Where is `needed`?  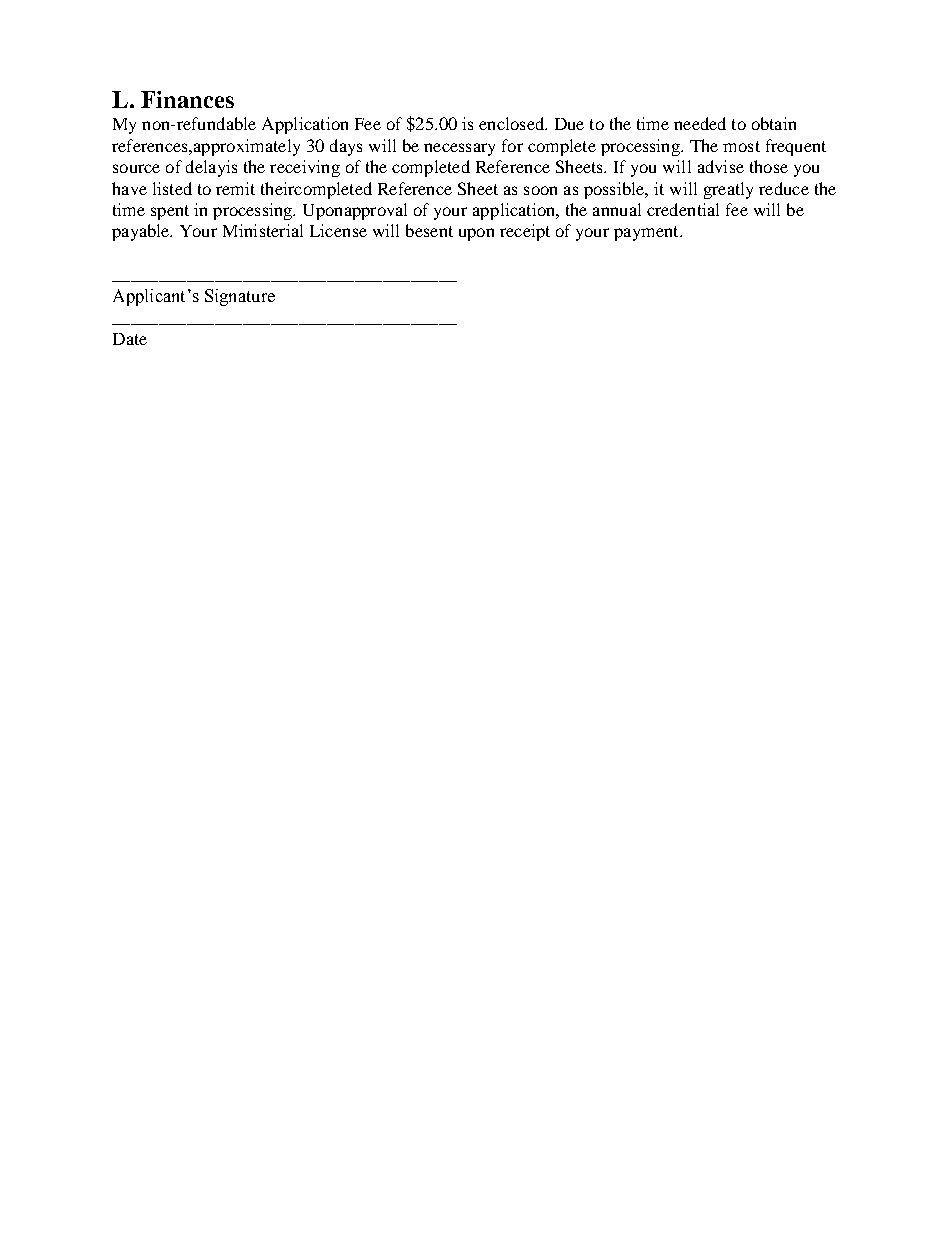
needed is located at coordinates (700, 123).
